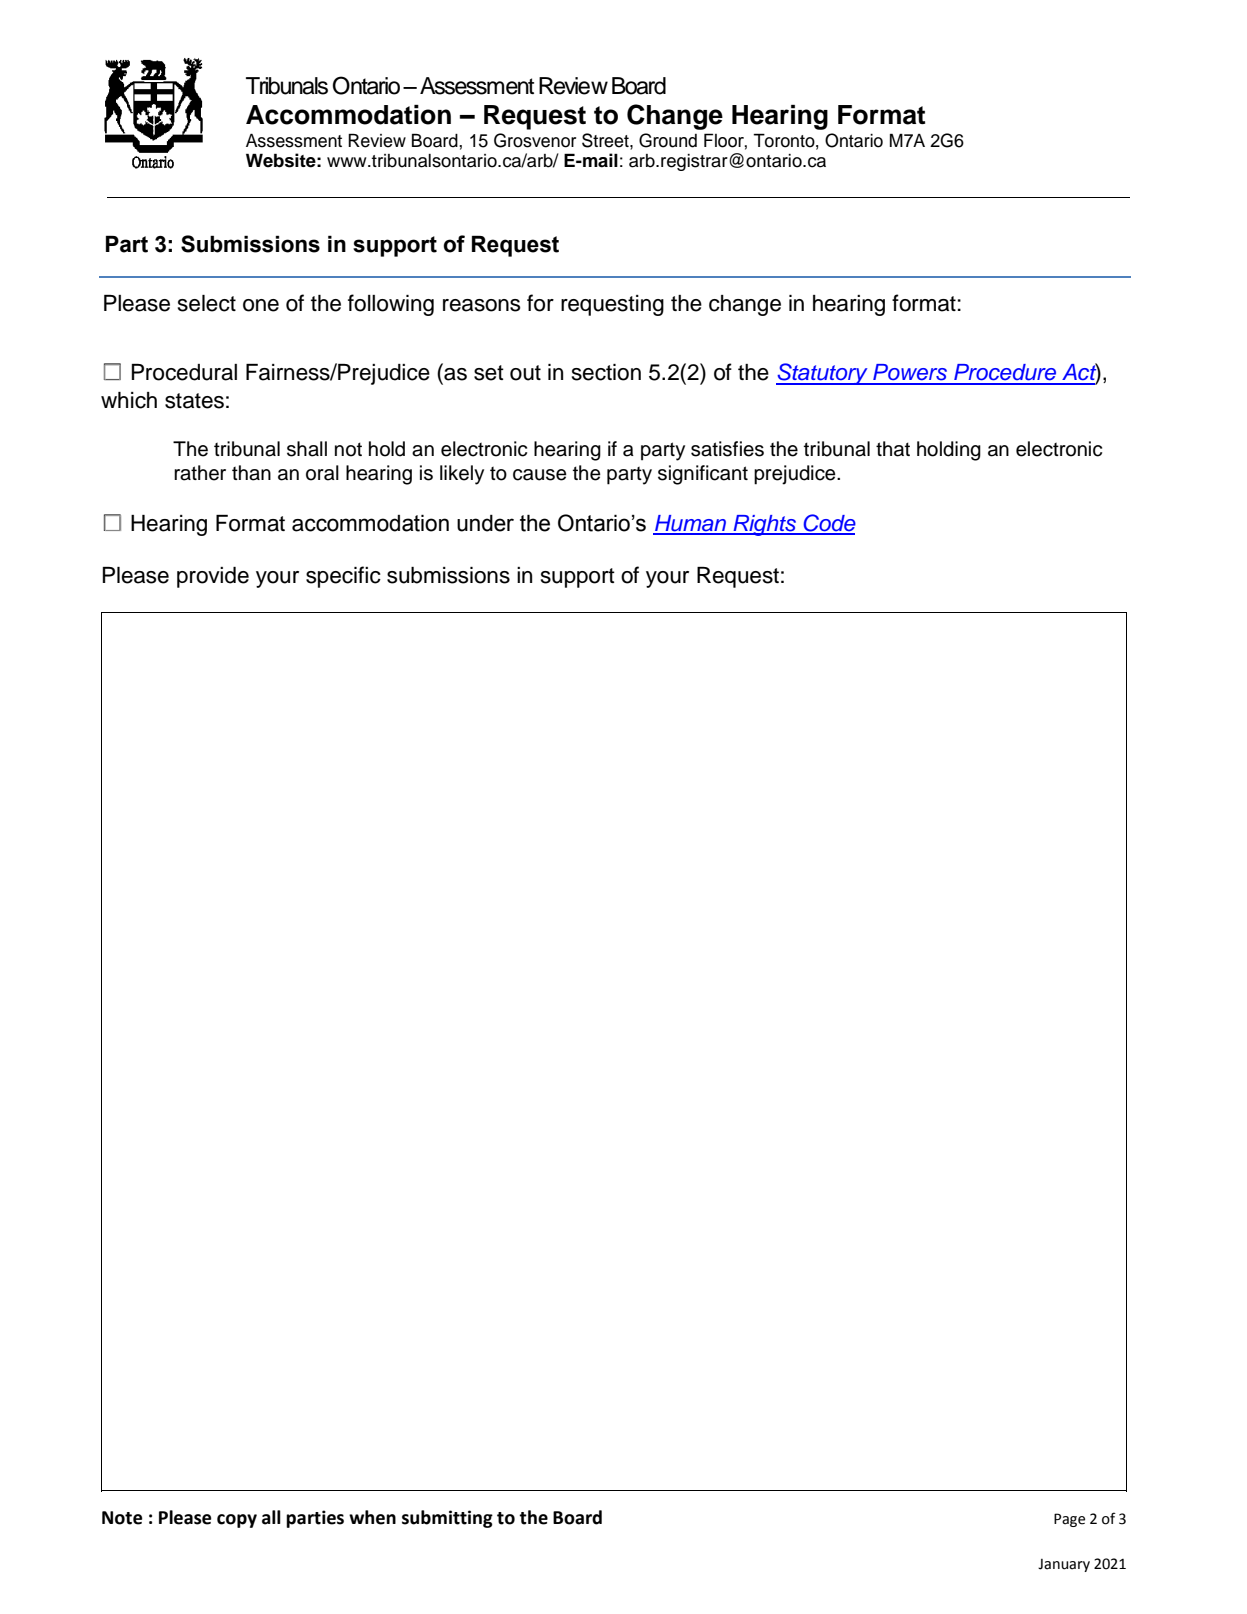 The width and height of the screenshot is (1247, 1614). Describe the element at coordinates (668, 140) in the screenshot. I see `Ground` at that location.
